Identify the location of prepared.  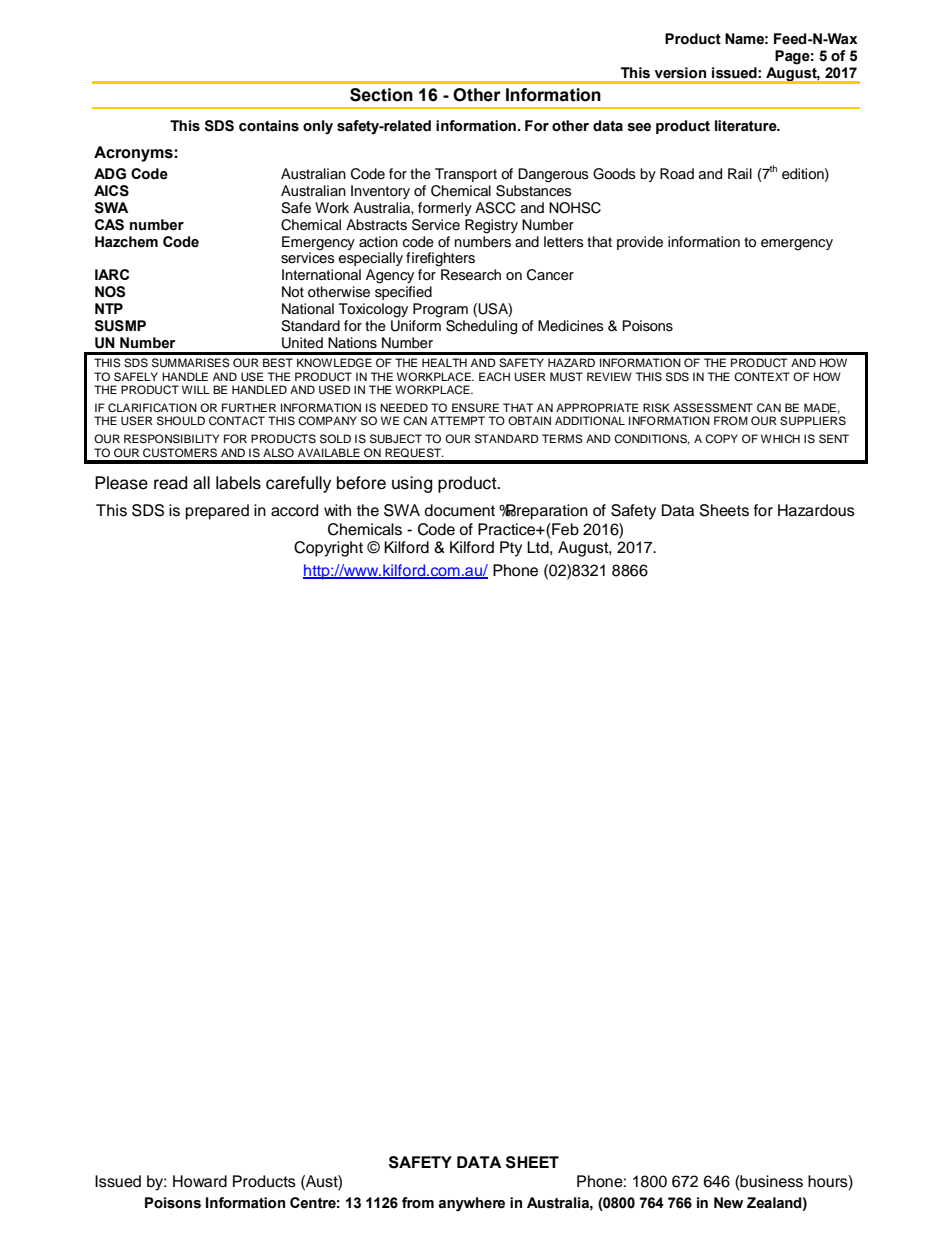
(217, 512).
